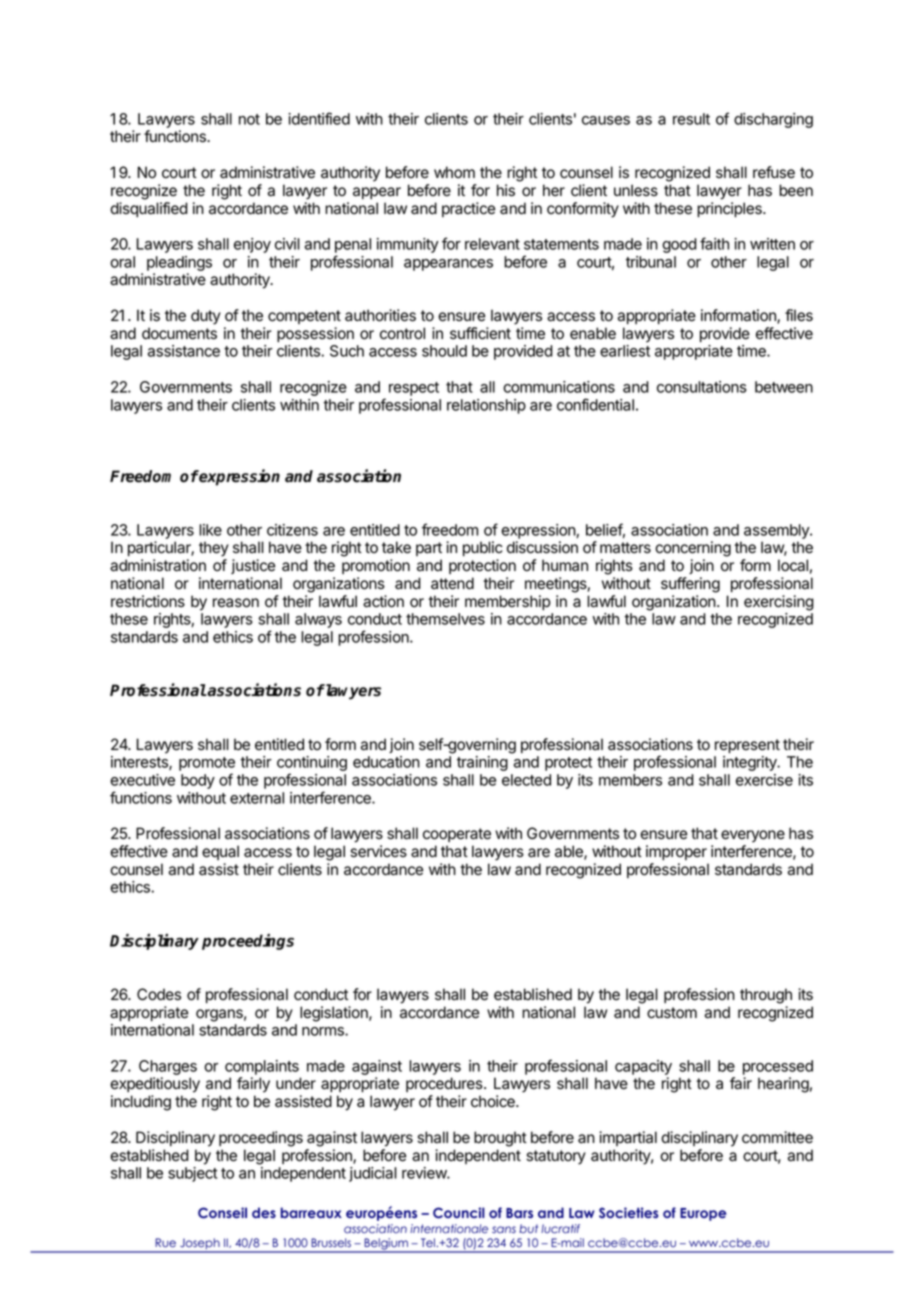 Image resolution: width=924 pixels, height=1308 pixels. What do you see at coordinates (676, 852) in the screenshot?
I see `improper` at bounding box center [676, 852].
